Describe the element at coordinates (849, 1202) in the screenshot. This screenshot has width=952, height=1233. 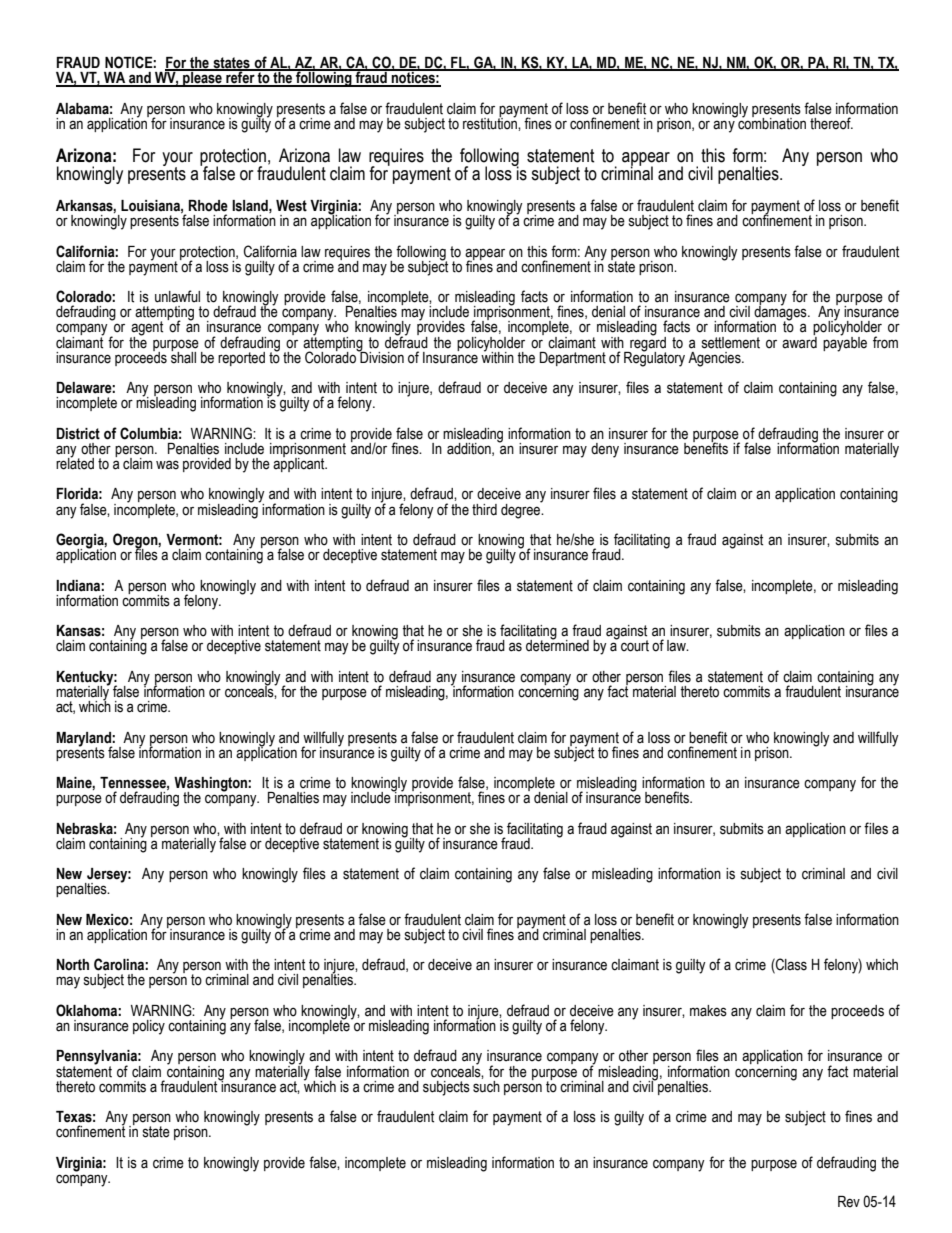
I see `Rev` at that location.
